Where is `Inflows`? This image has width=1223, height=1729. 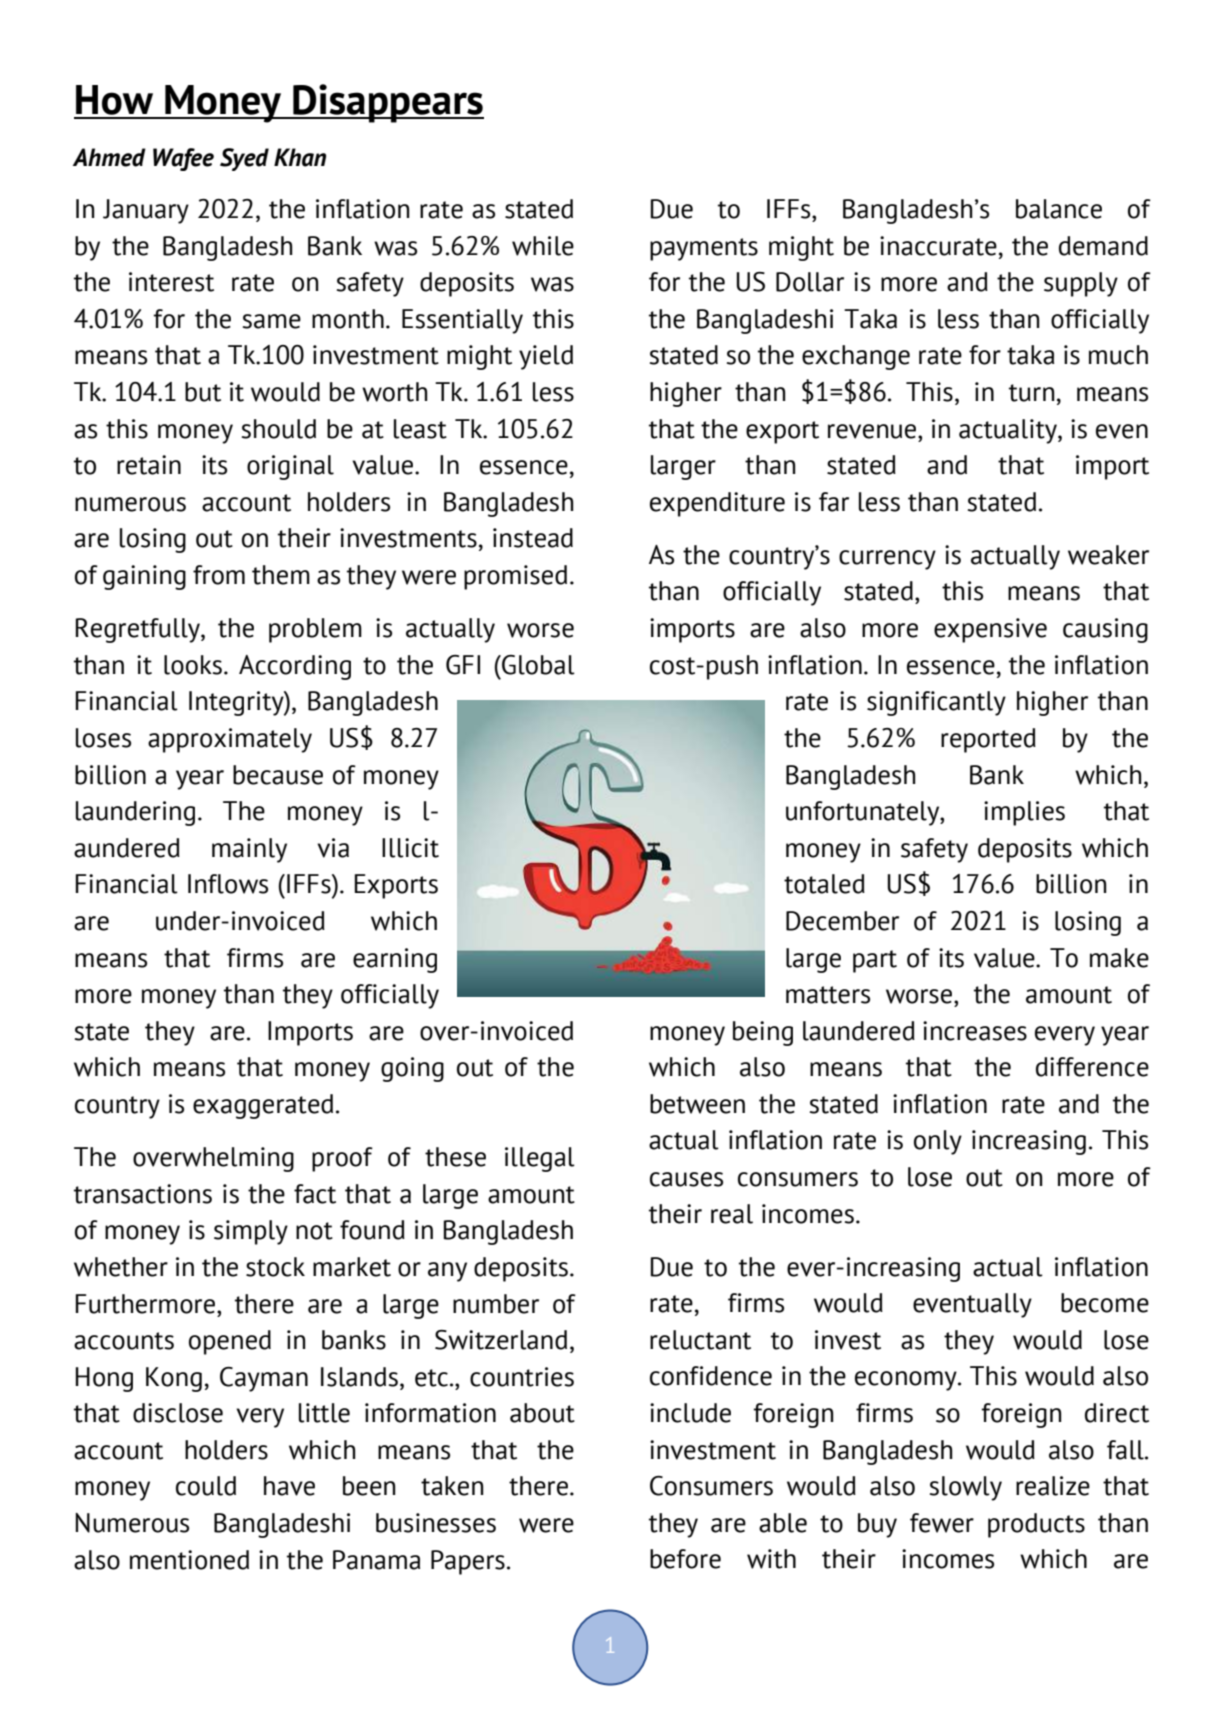
Inflows is located at coordinates (228, 884).
